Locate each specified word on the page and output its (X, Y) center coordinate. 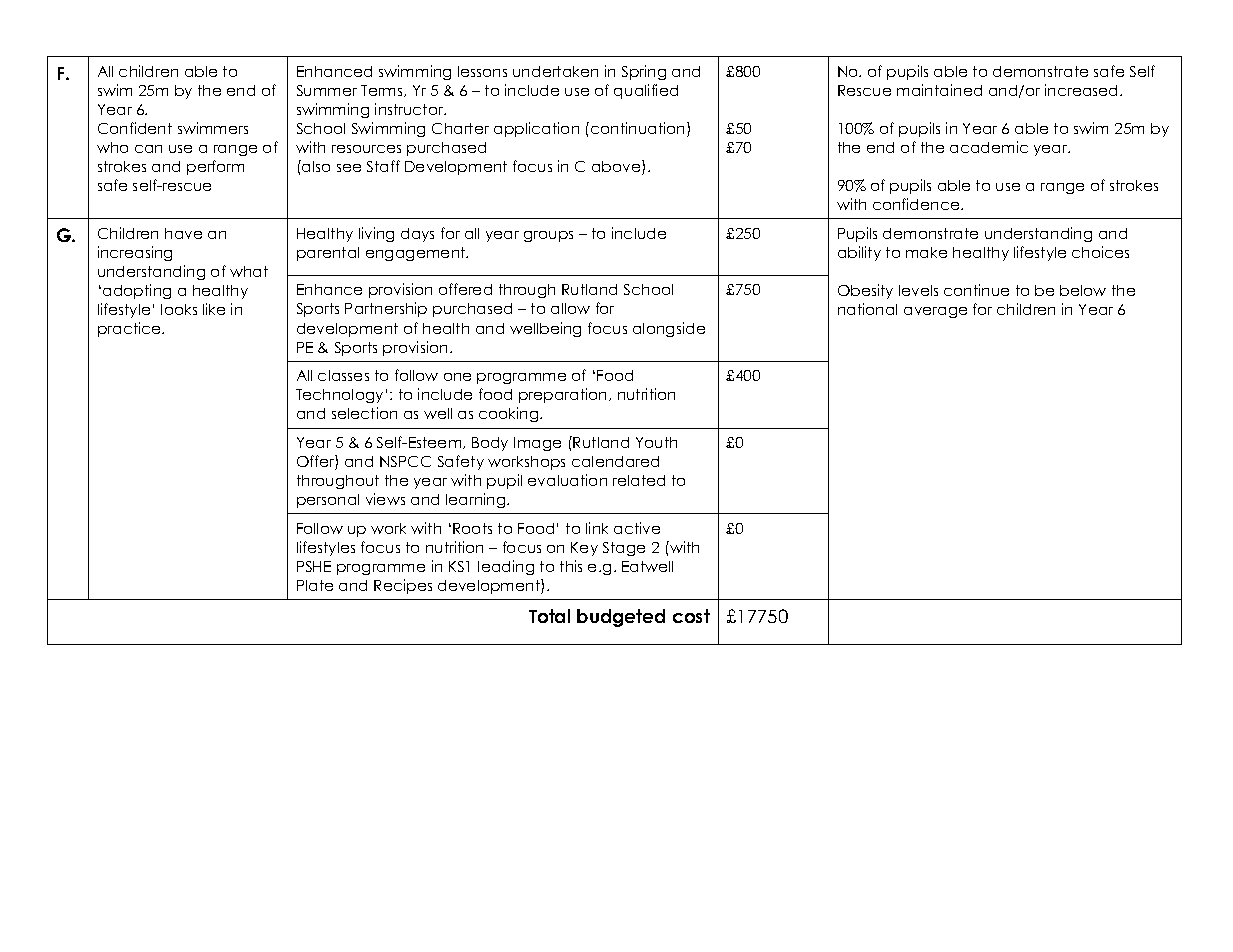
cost (691, 616)
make (926, 252)
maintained (939, 90)
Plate (315, 585)
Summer (327, 90)
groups (548, 236)
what (249, 271)
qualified (646, 91)
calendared (615, 461)
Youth (656, 442)
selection (364, 413)
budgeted (621, 618)
